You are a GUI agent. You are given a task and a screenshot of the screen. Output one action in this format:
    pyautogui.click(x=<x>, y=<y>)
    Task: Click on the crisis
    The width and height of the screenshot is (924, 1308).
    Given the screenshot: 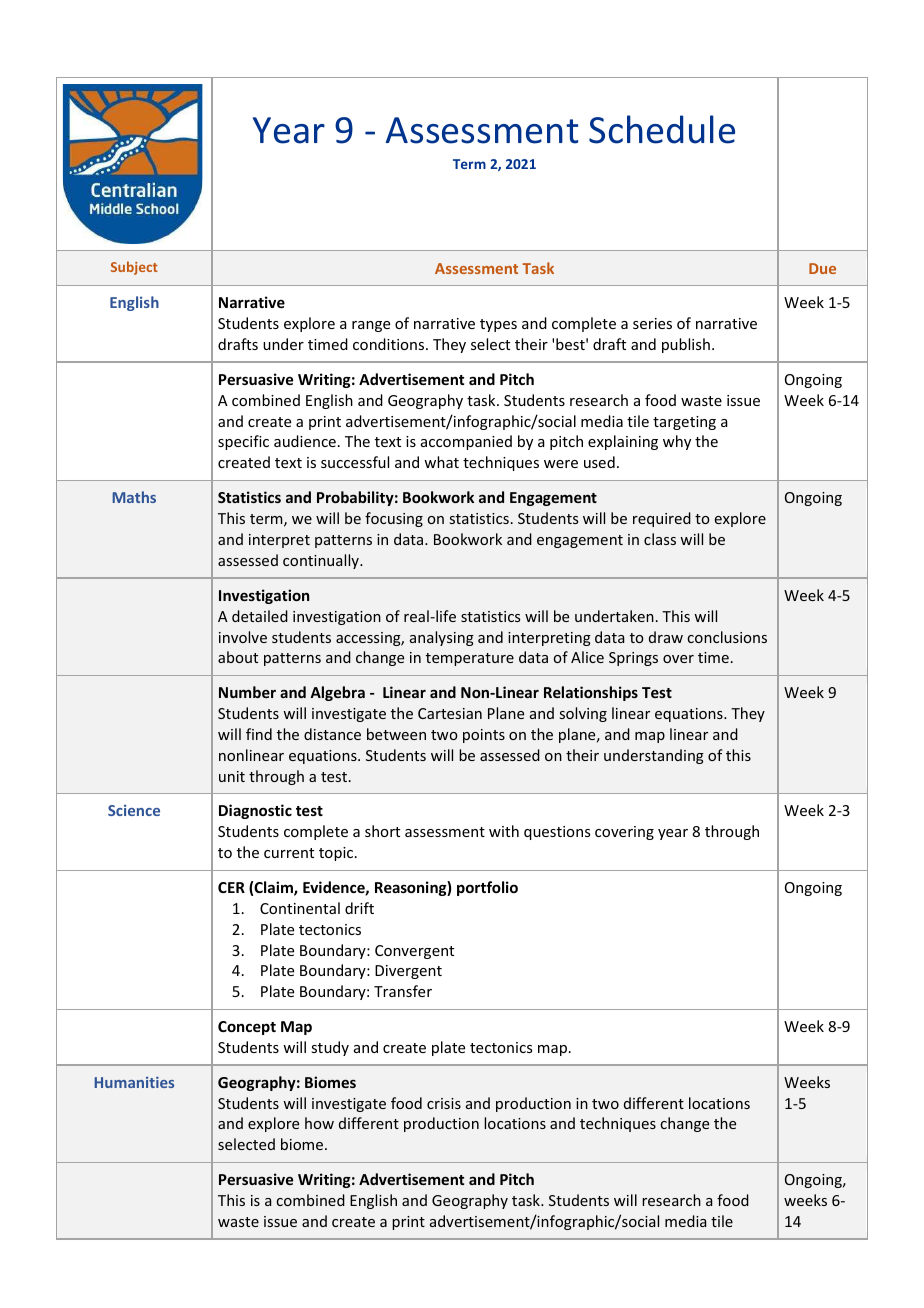 What is the action you would take?
    pyautogui.click(x=444, y=1103)
